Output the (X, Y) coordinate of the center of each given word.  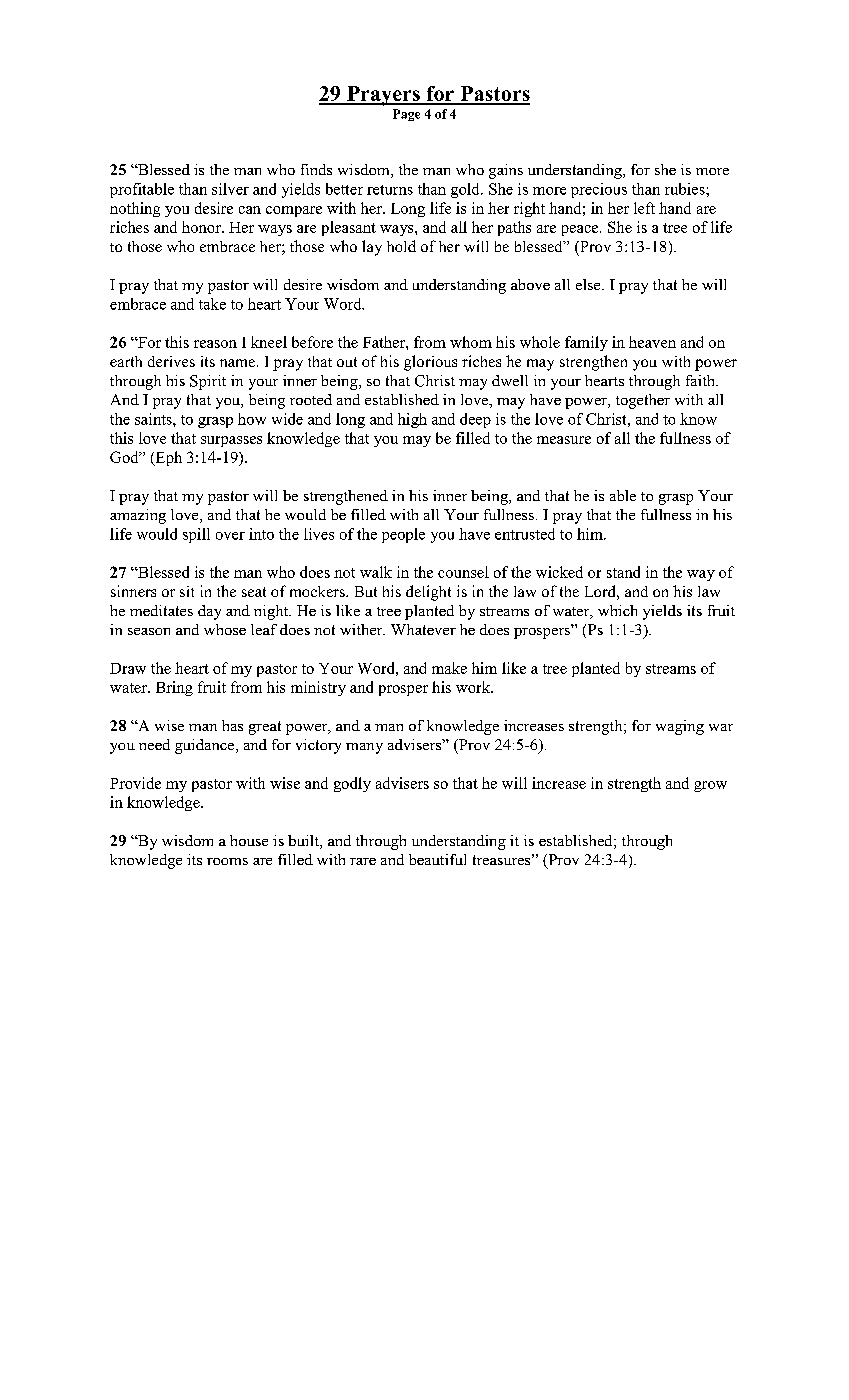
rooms (227, 861)
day (209, 612)
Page (406, 115)
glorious (430, 363)
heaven (652, 342)
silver (230, 189)
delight (428, 593)
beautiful (437, 859)
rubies (686, 189)
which (617, 610)
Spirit (208, 382)
